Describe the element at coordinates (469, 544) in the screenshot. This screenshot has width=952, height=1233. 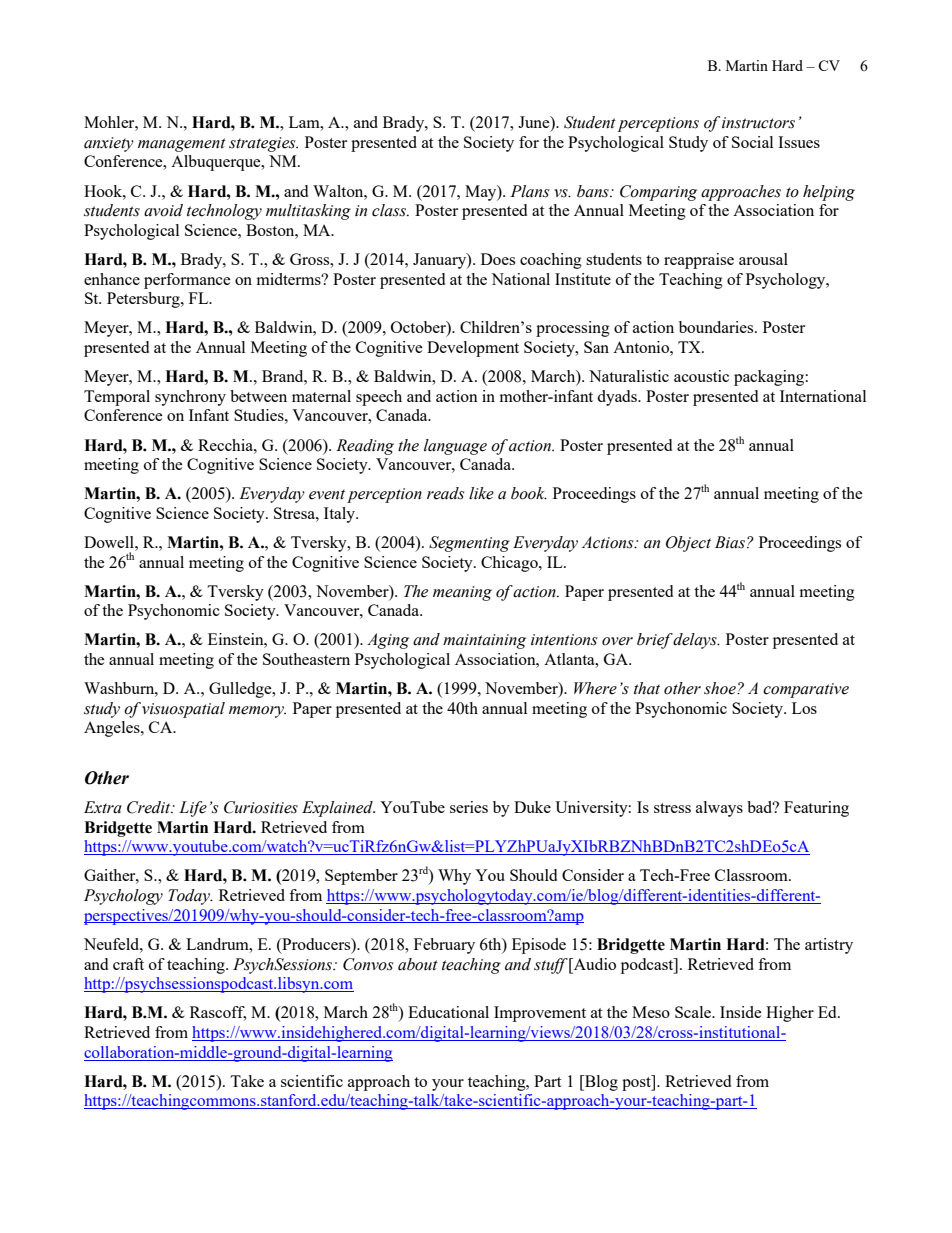
I see `Segmenting` at that location.
